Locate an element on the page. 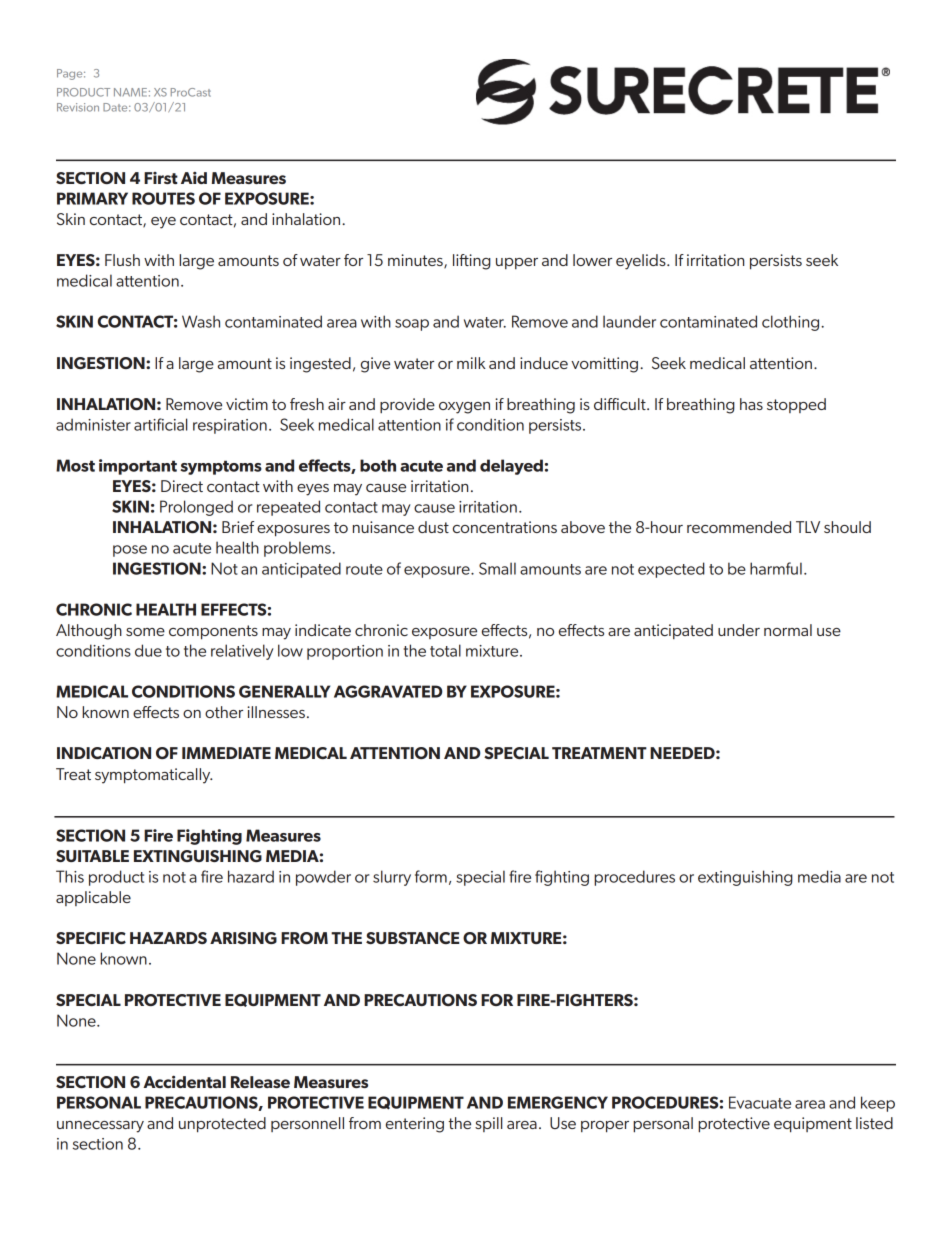 This image has height=1233, width=952. lifting is located at coordinates (472, 262).
